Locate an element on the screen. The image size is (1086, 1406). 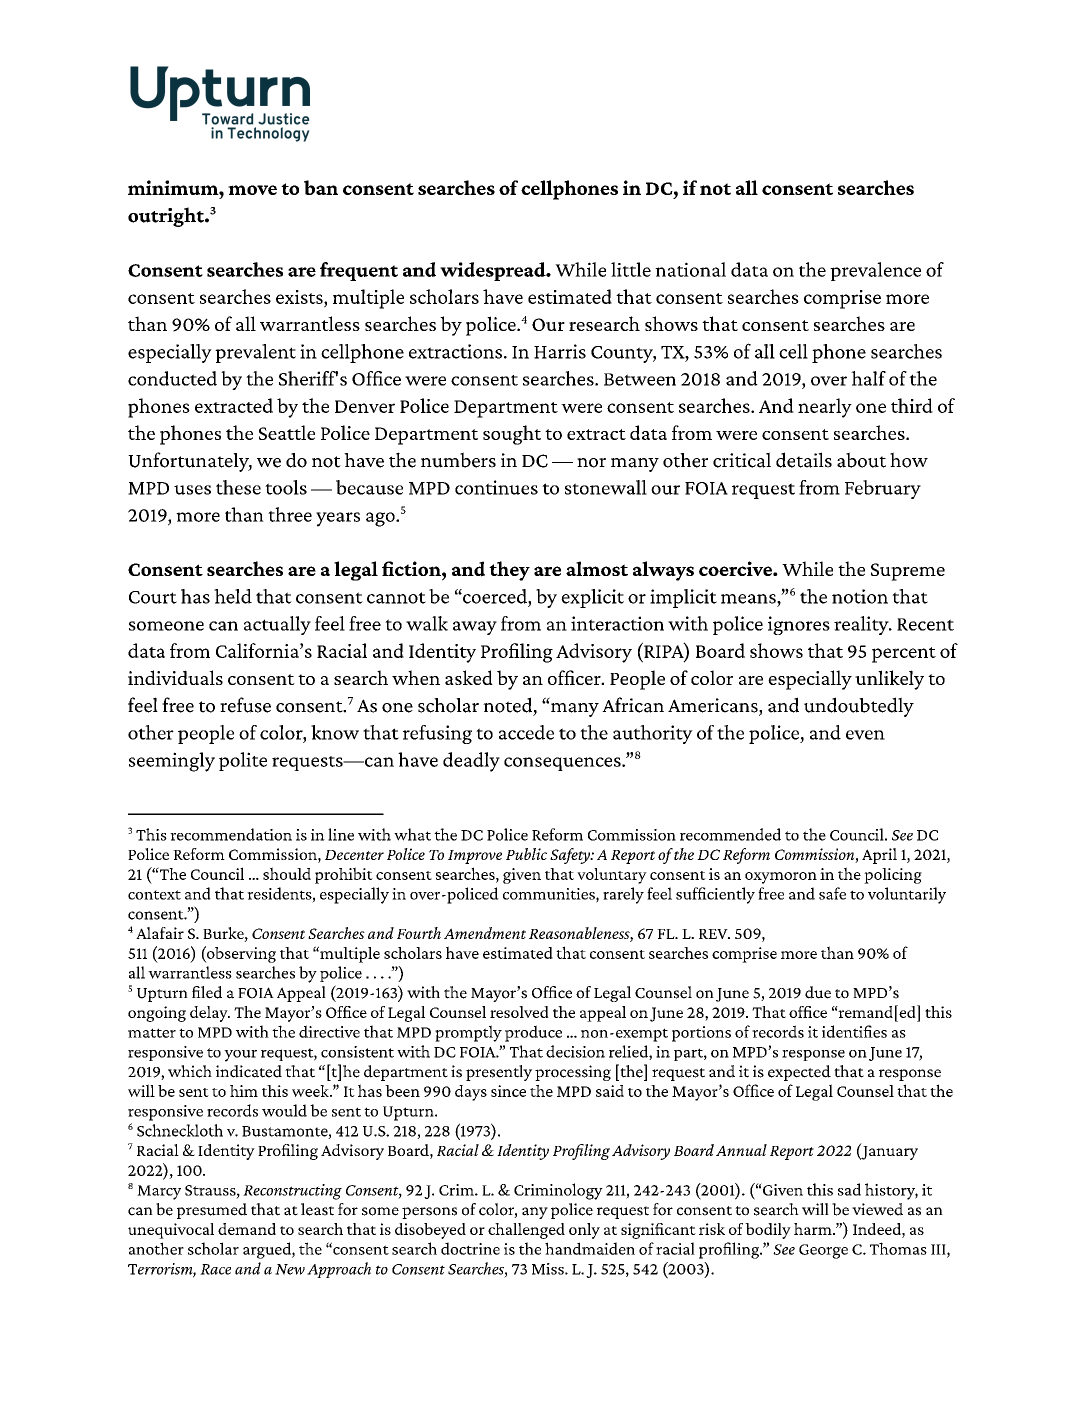
details is located at coordinates (804, 460).
